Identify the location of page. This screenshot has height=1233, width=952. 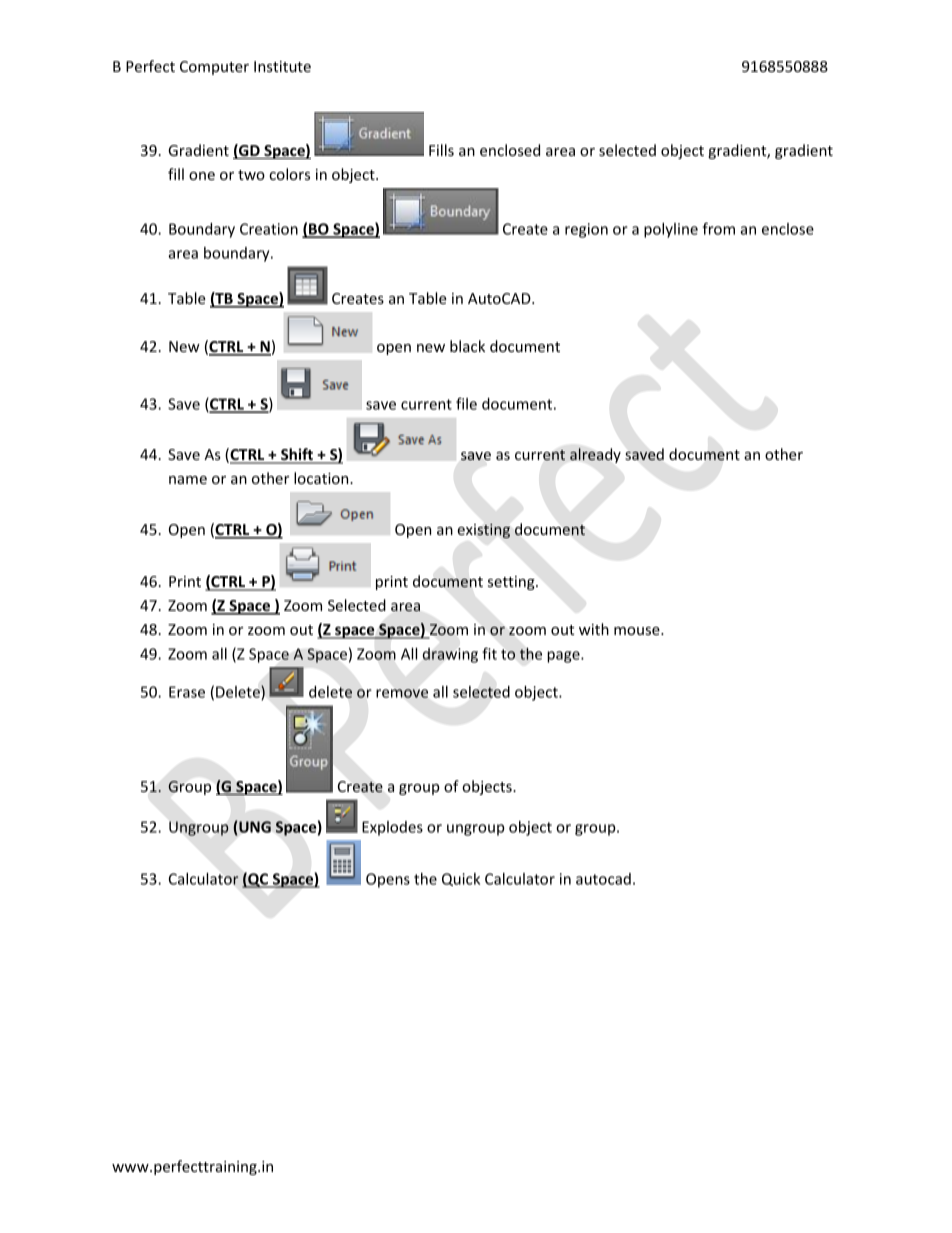
(564, 657).
